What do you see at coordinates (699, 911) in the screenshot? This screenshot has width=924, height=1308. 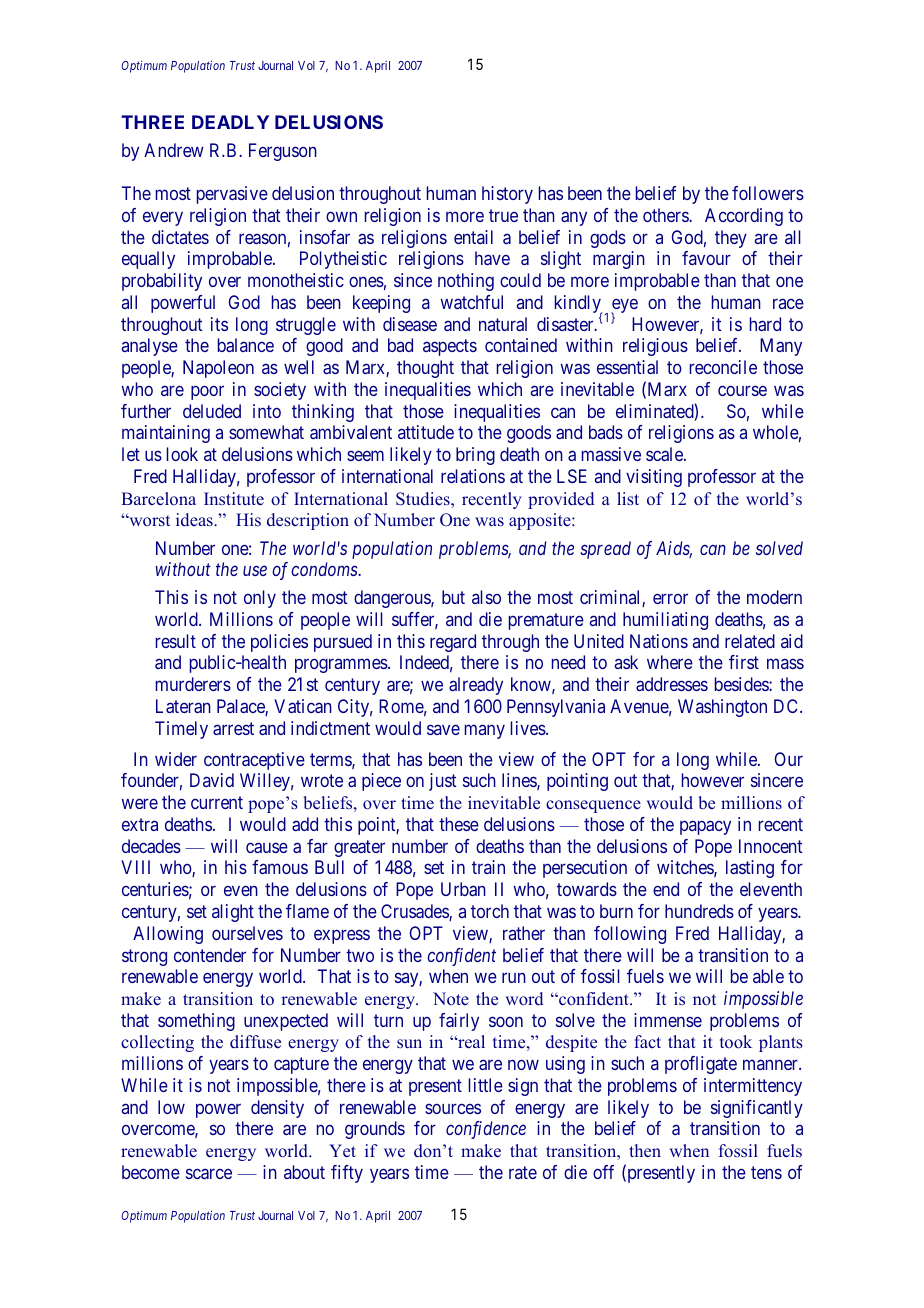 I see `hundreds` at bounding box center [699, 911].
